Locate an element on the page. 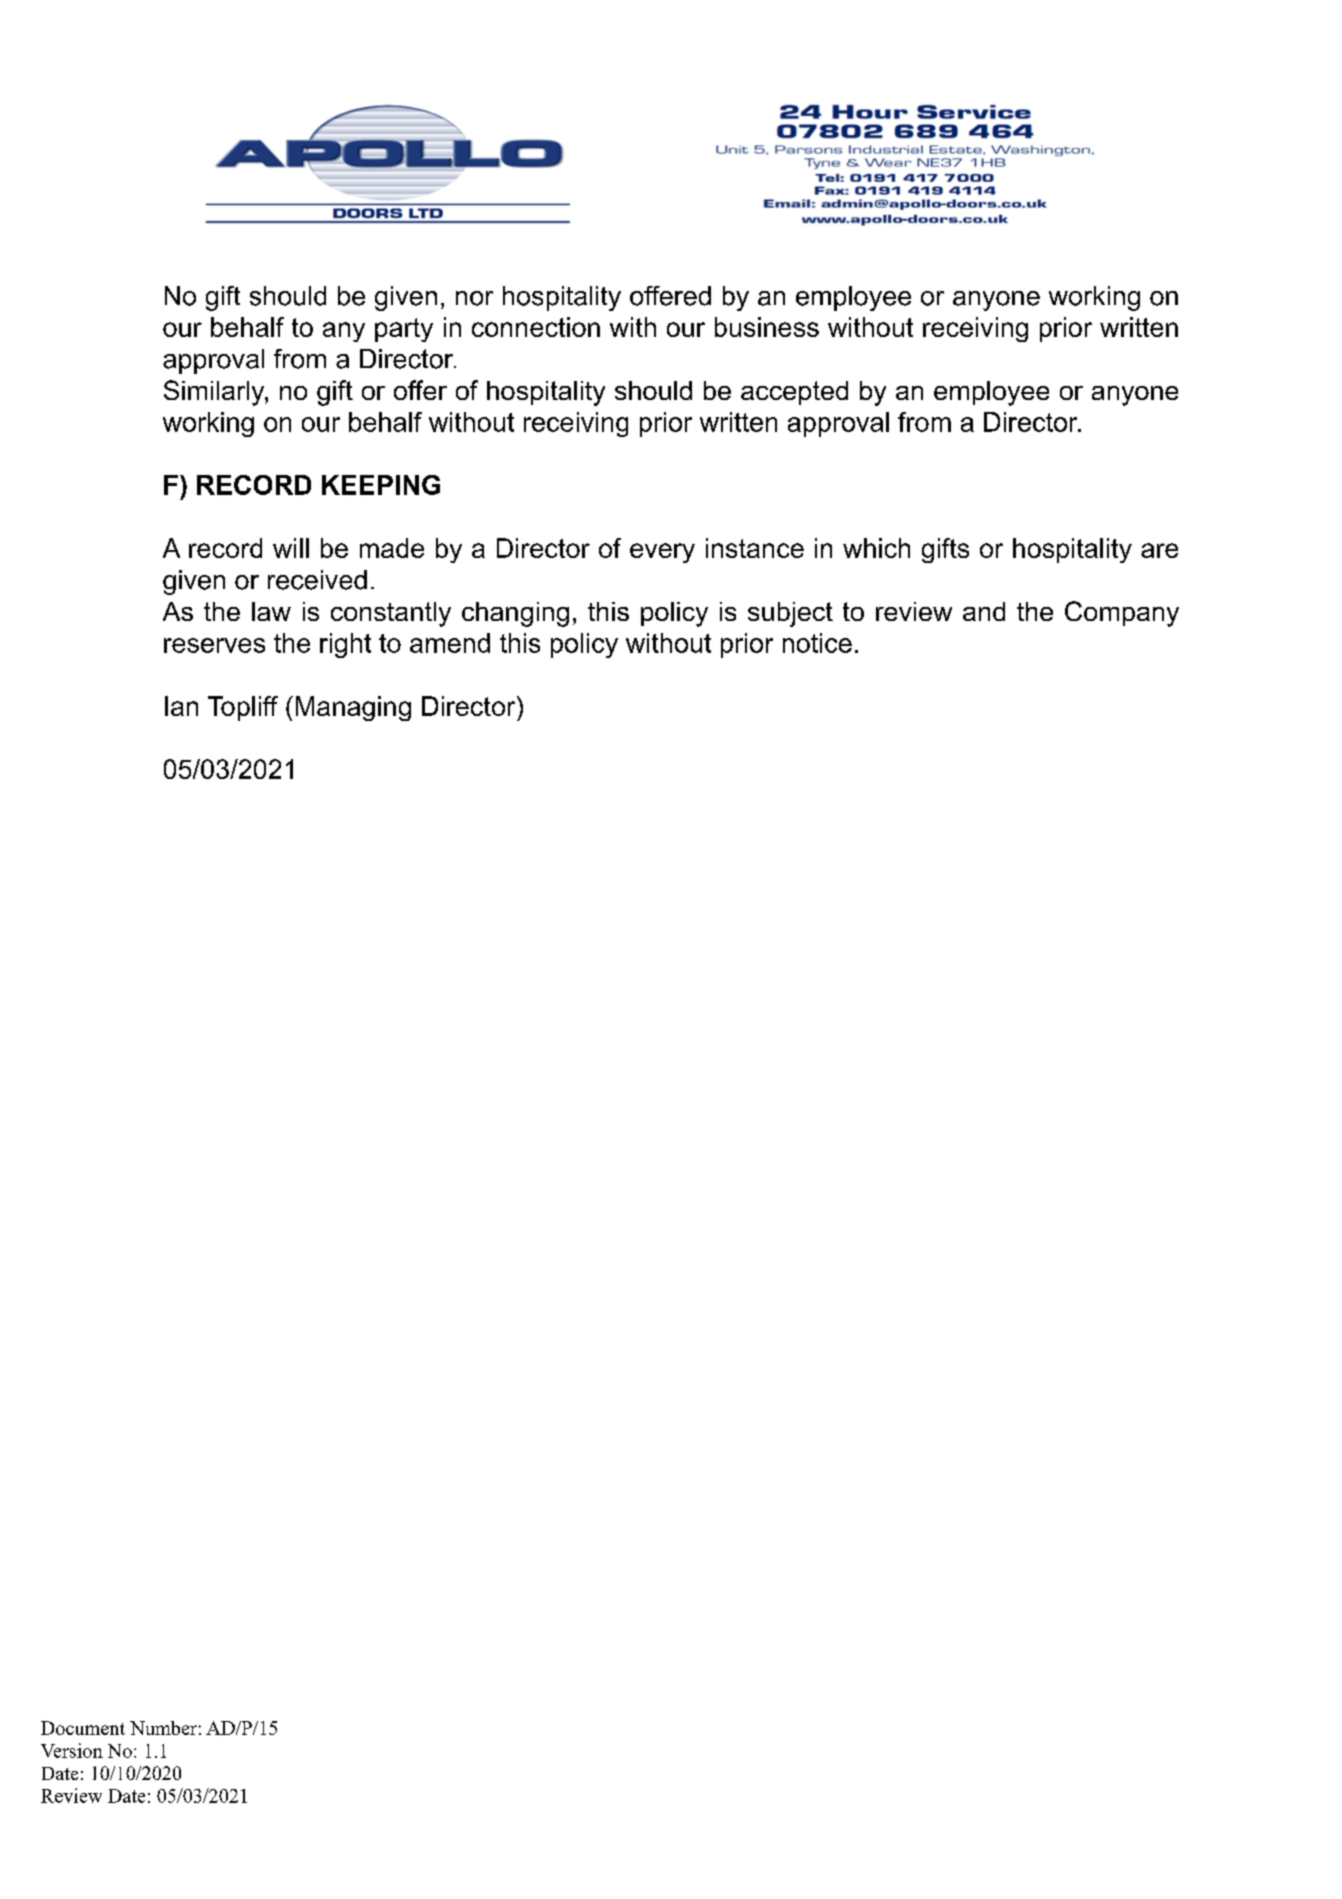  accepted is located at coordinates (794, 393).
